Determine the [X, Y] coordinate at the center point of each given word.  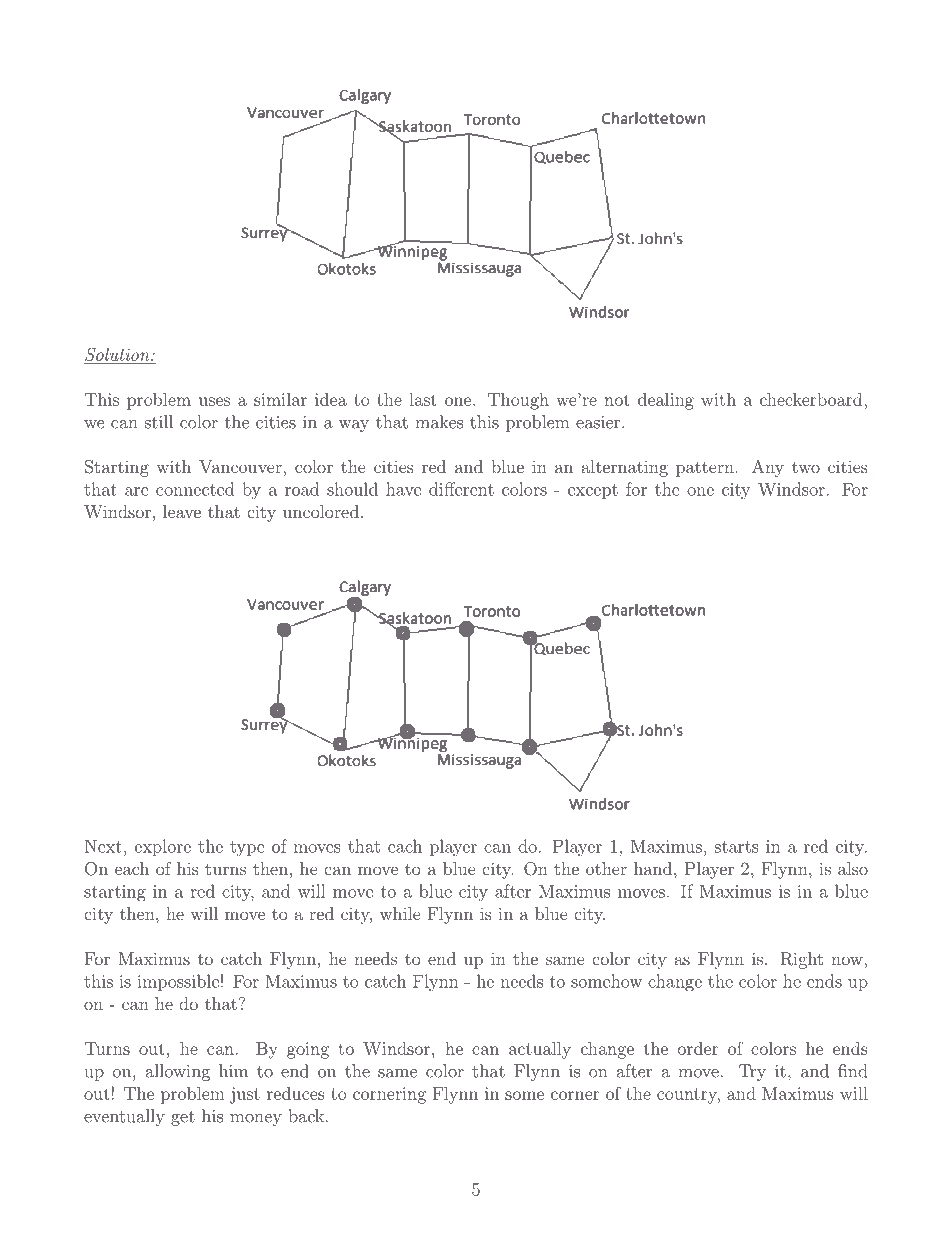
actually [540, 1050]
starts [737, 847]
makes [439, 422]
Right [801, 960]
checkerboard [811, 399]
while [400, 913]
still [159, 422]
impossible [178, 982]
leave [182, 511]
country [688, 1096]
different [461, 489]
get [183, 1118]
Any [768, 468]
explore [163, 847]
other [606, 868]
